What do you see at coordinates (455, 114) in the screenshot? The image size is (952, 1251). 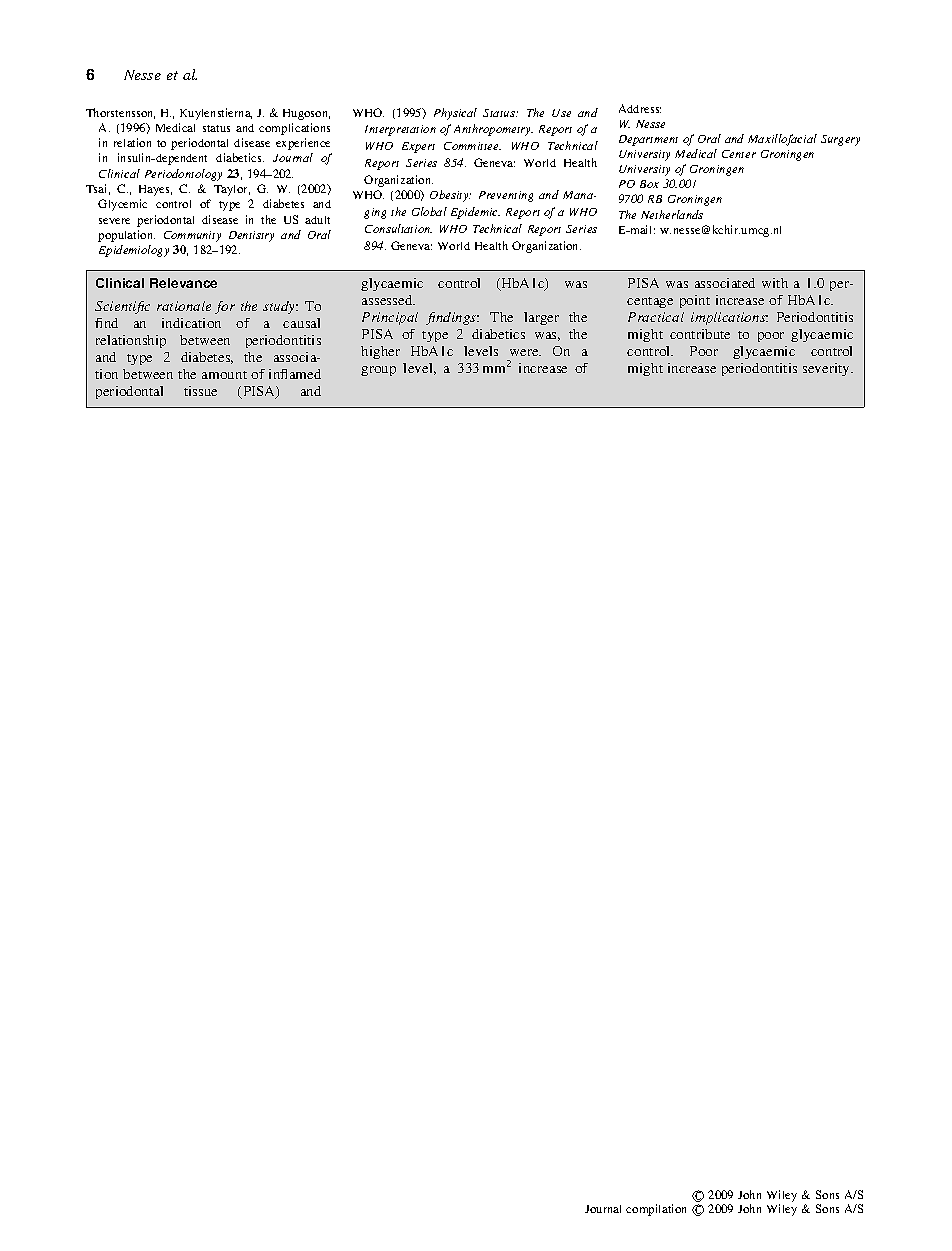 I see `Physical` at bounding box center [455, 114].
